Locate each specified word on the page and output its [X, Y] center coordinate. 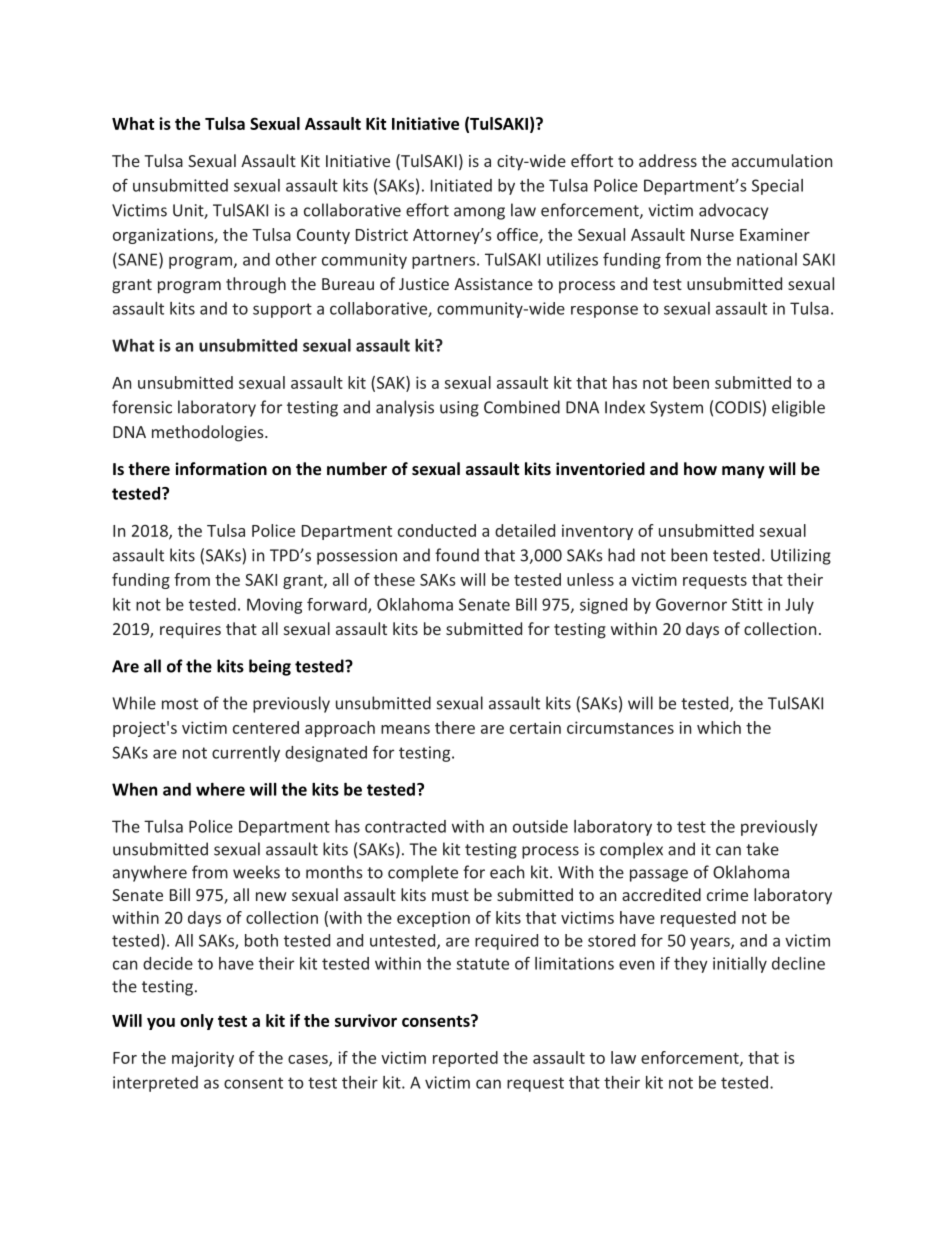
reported [465, 1059]
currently [246, 754]
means [405, 729]
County [323, 236]
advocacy [733, 211]
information [221, 468]
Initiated [461, 185]
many [743, 472]
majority [203, 1059]
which [719, 727]
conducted [437, 530]
